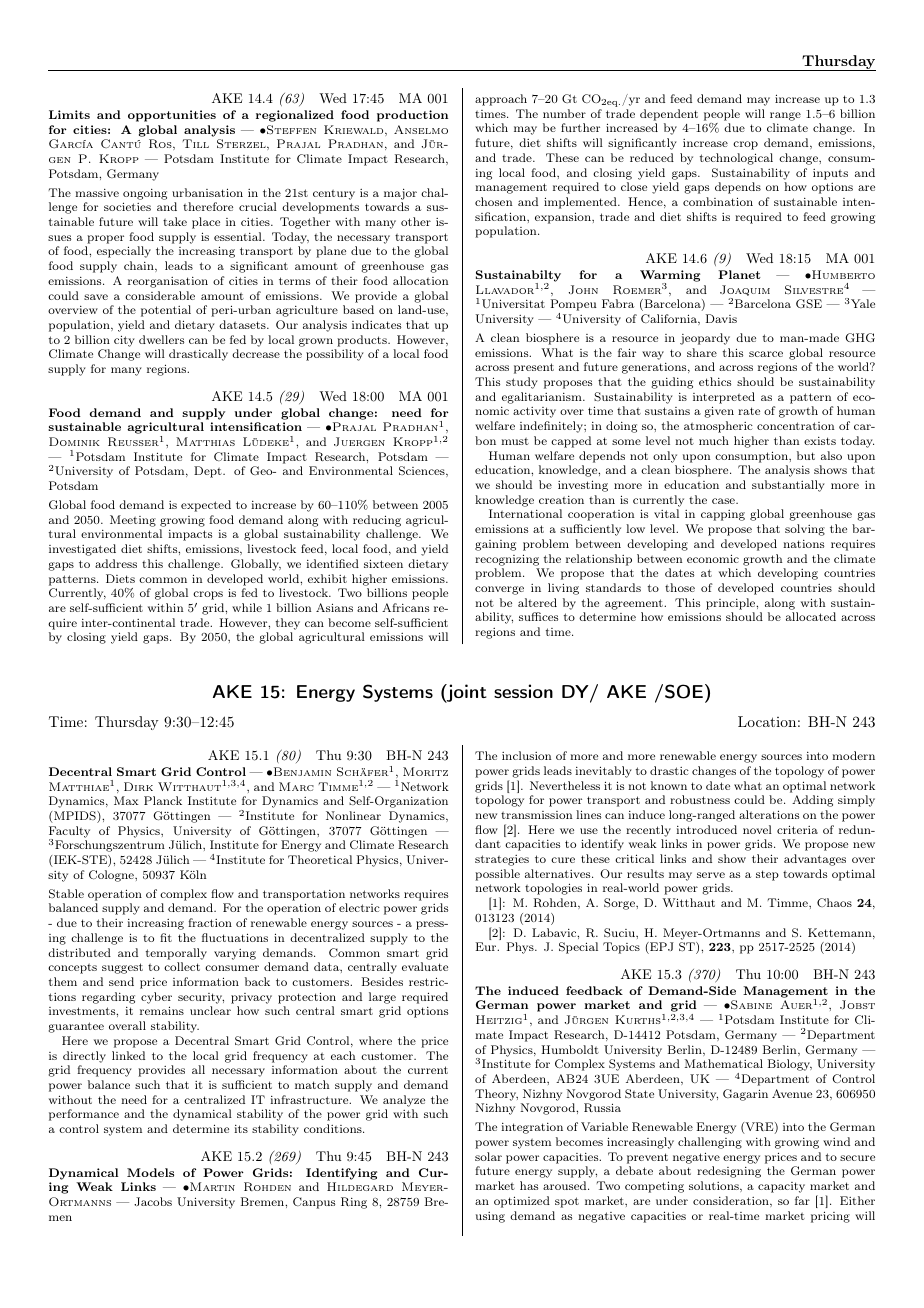 This screenshot has height=1308, width=924. What do you see at coordinates (736, 159) in the screenshot?
I see `technological` at bounding box center [736, 159].
